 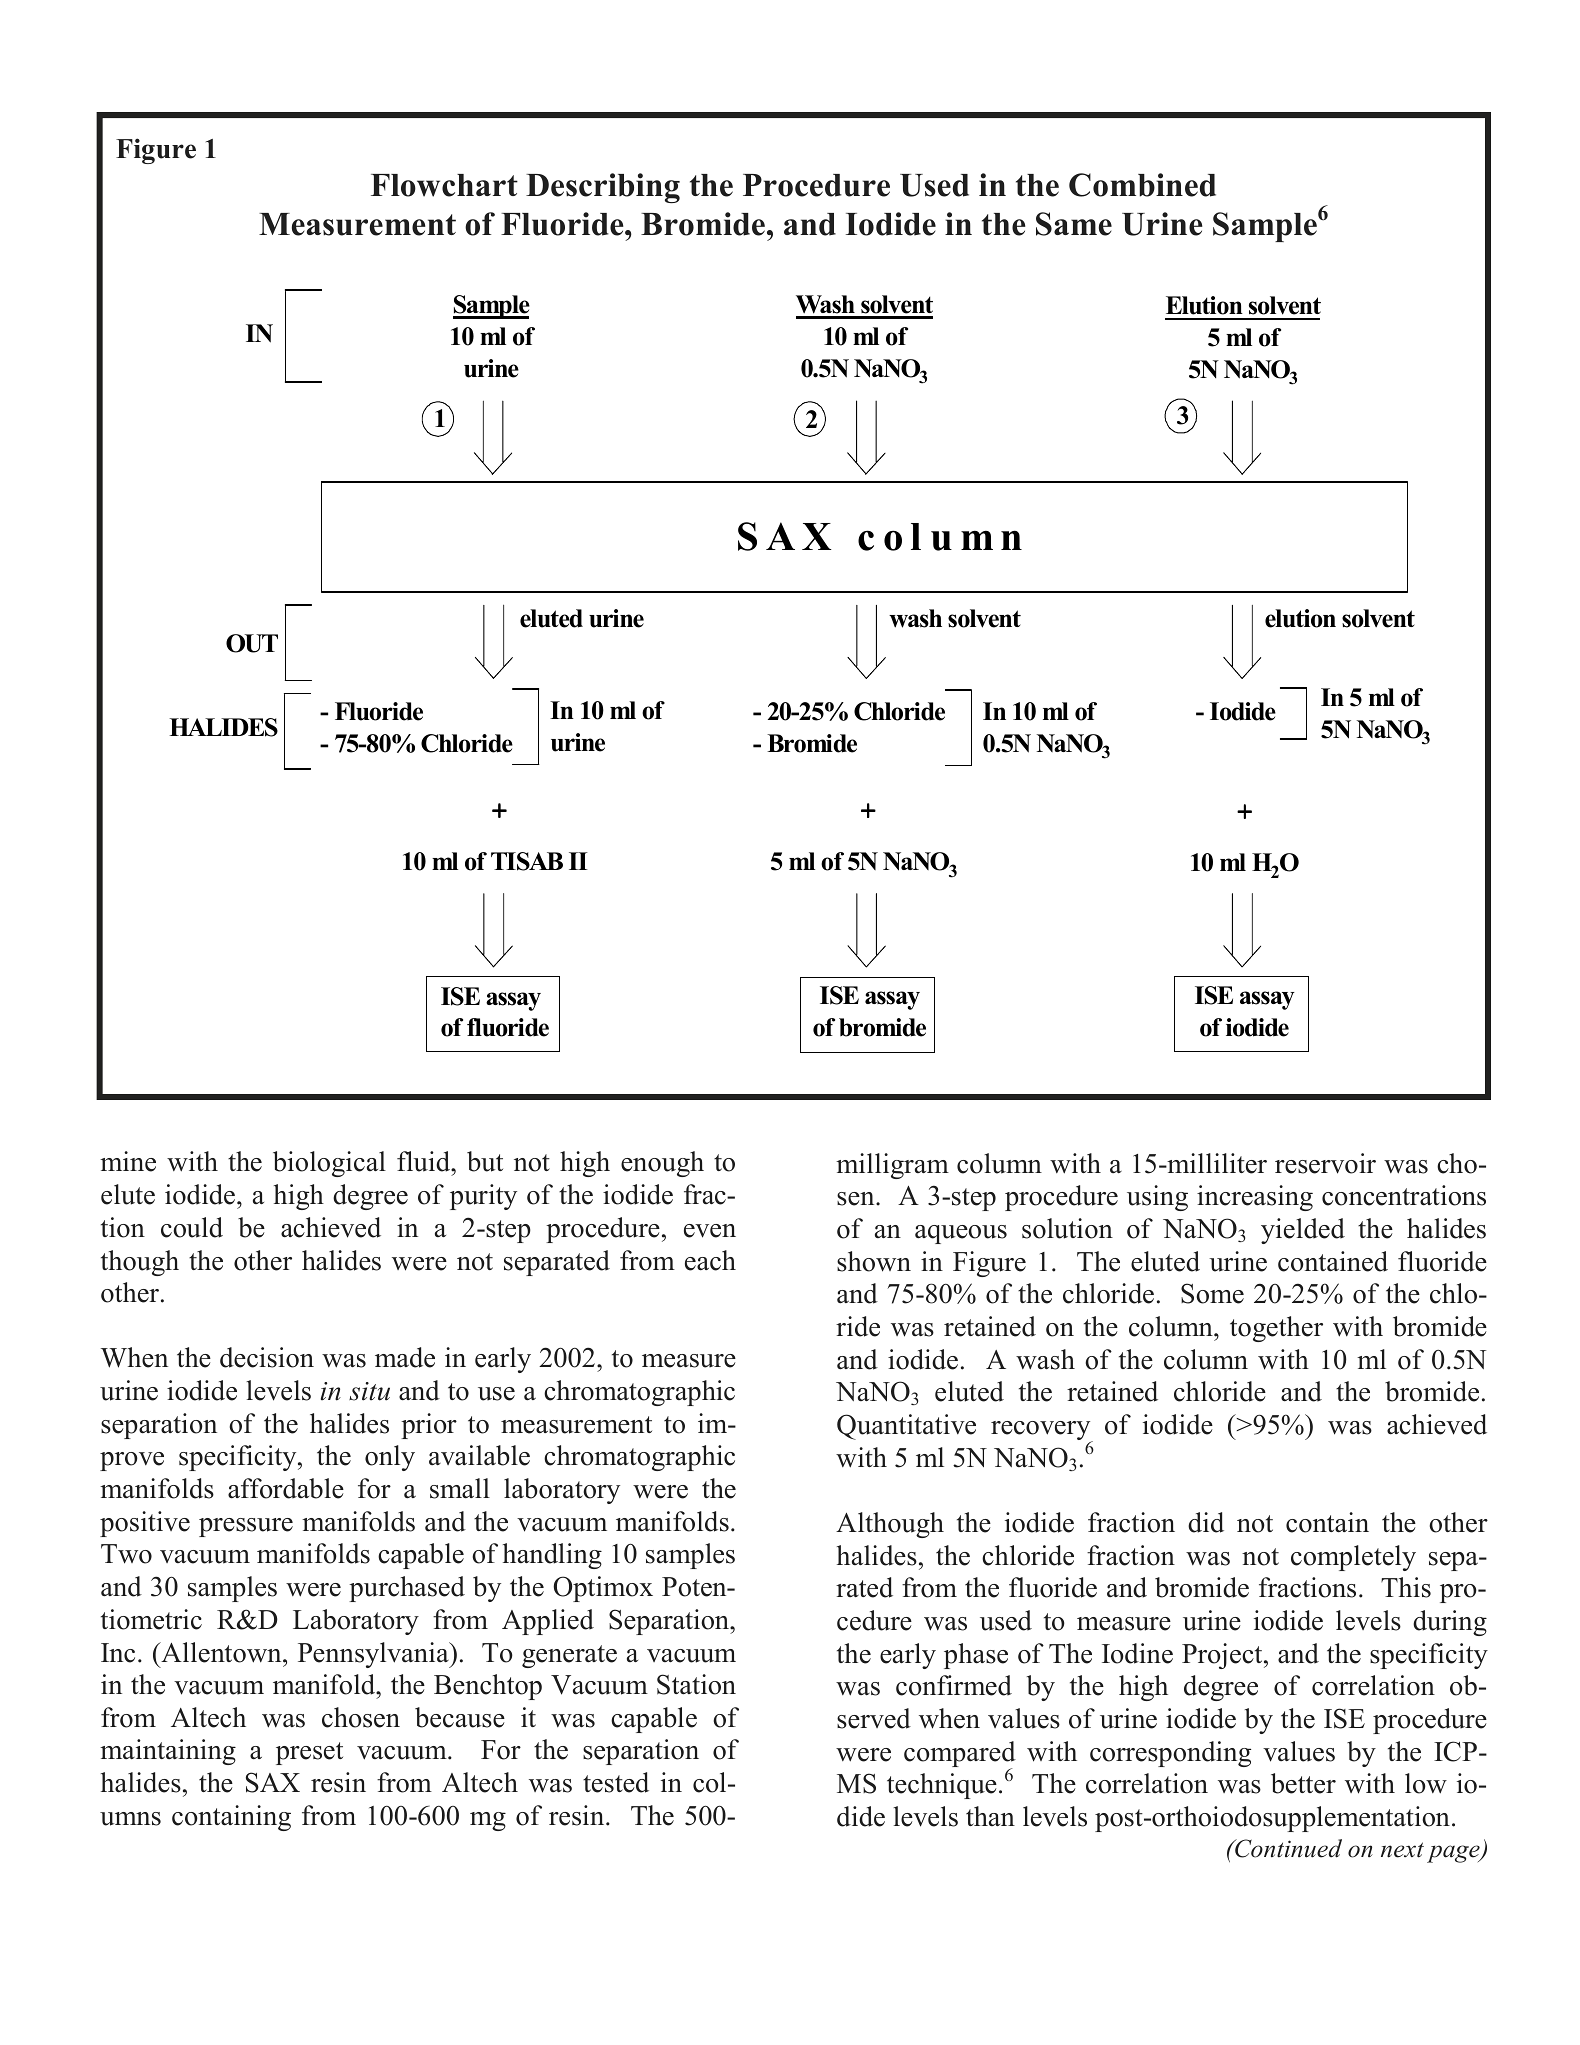 I want to click on Describing, so click(x=603, y=188).
